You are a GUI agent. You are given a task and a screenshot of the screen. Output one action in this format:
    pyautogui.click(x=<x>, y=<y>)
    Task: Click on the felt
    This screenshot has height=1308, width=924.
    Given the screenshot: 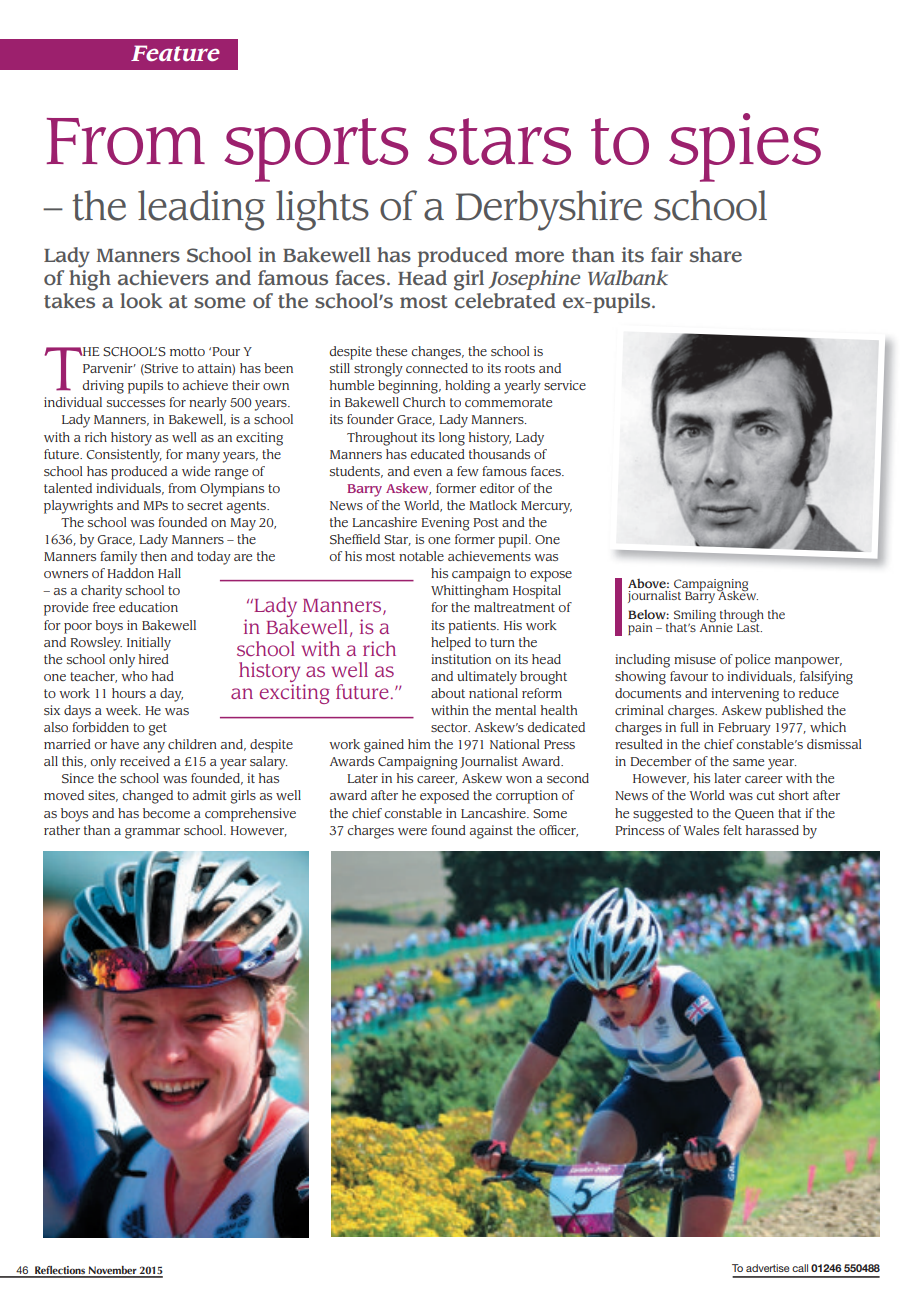 What is the action you would take?
    pyautogui.click(x=732, y=830)
